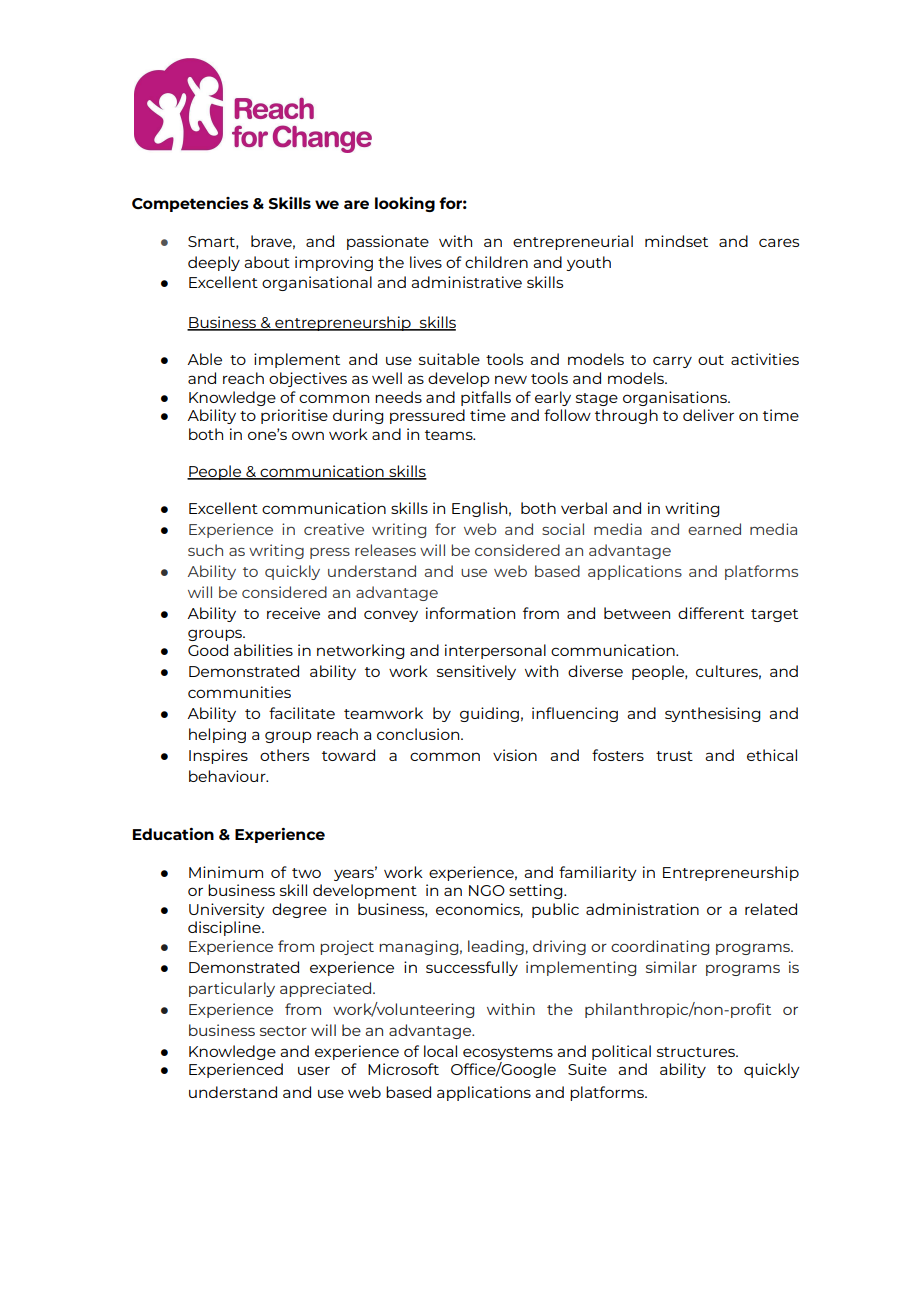 The image size is (924, 1307). Describe the element at coordinates (486, 398) in the document. I see `pitfalls` at that location.
